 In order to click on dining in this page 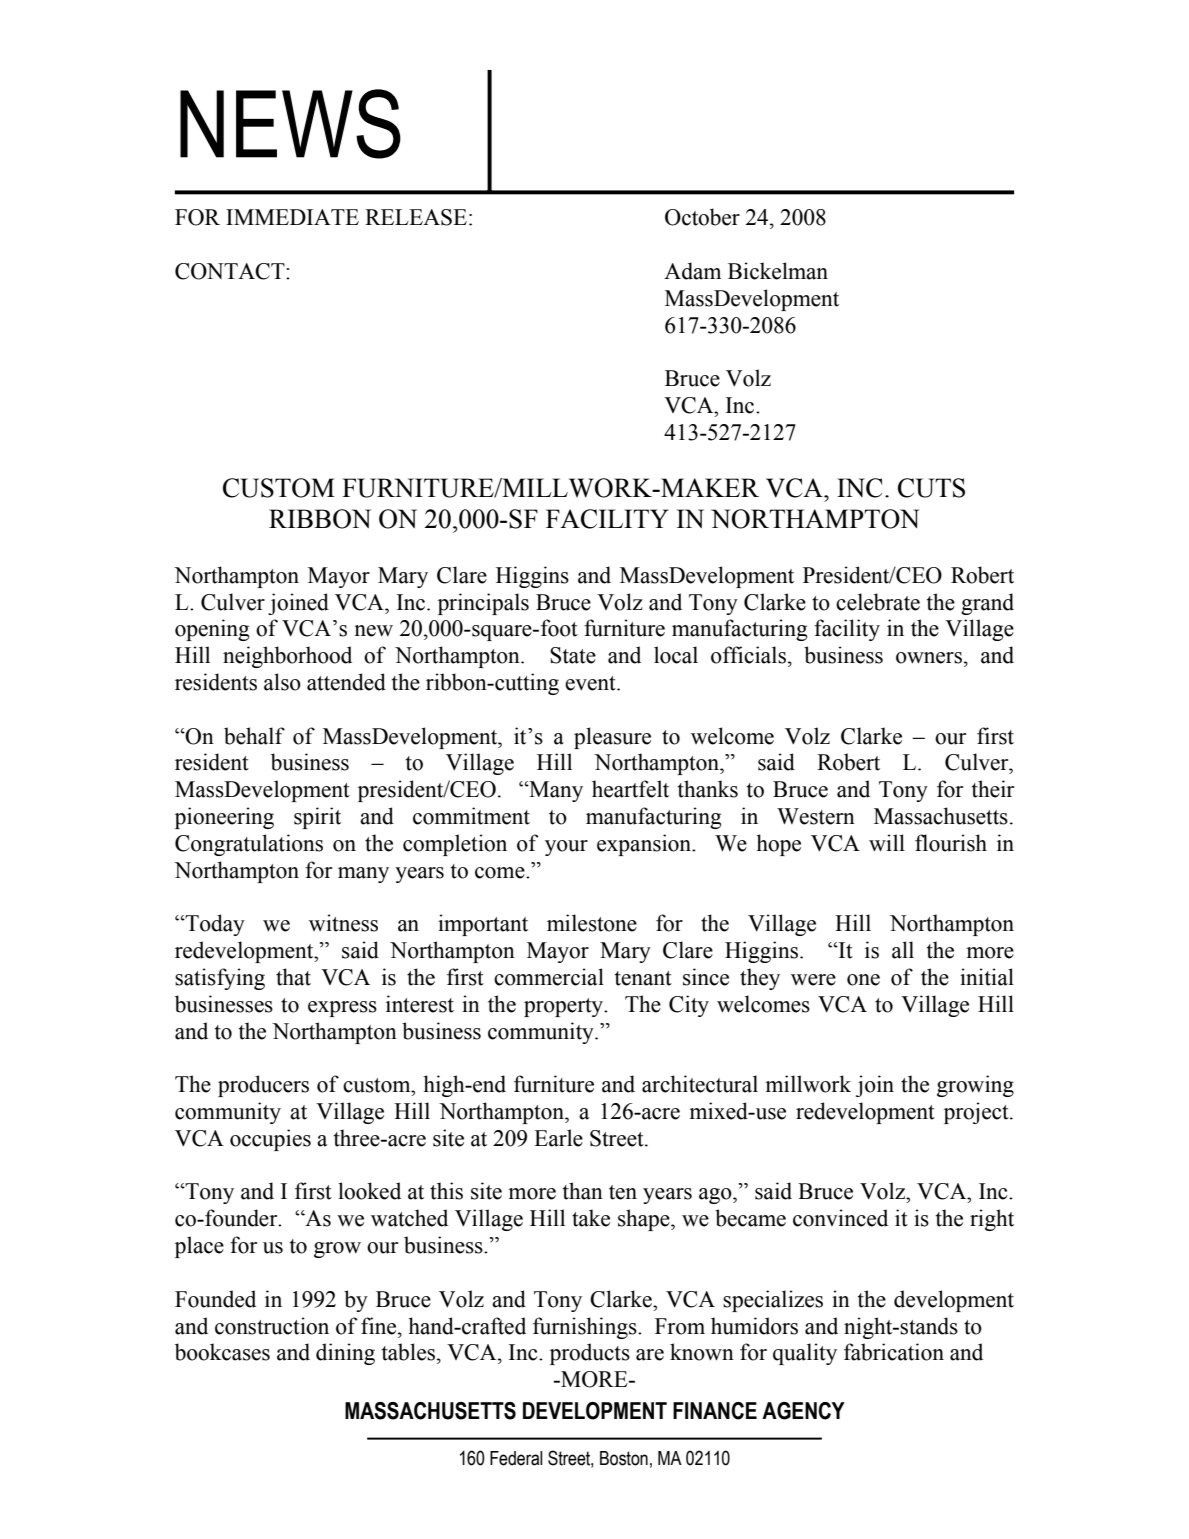, I will do `click(345, 1354)`.
